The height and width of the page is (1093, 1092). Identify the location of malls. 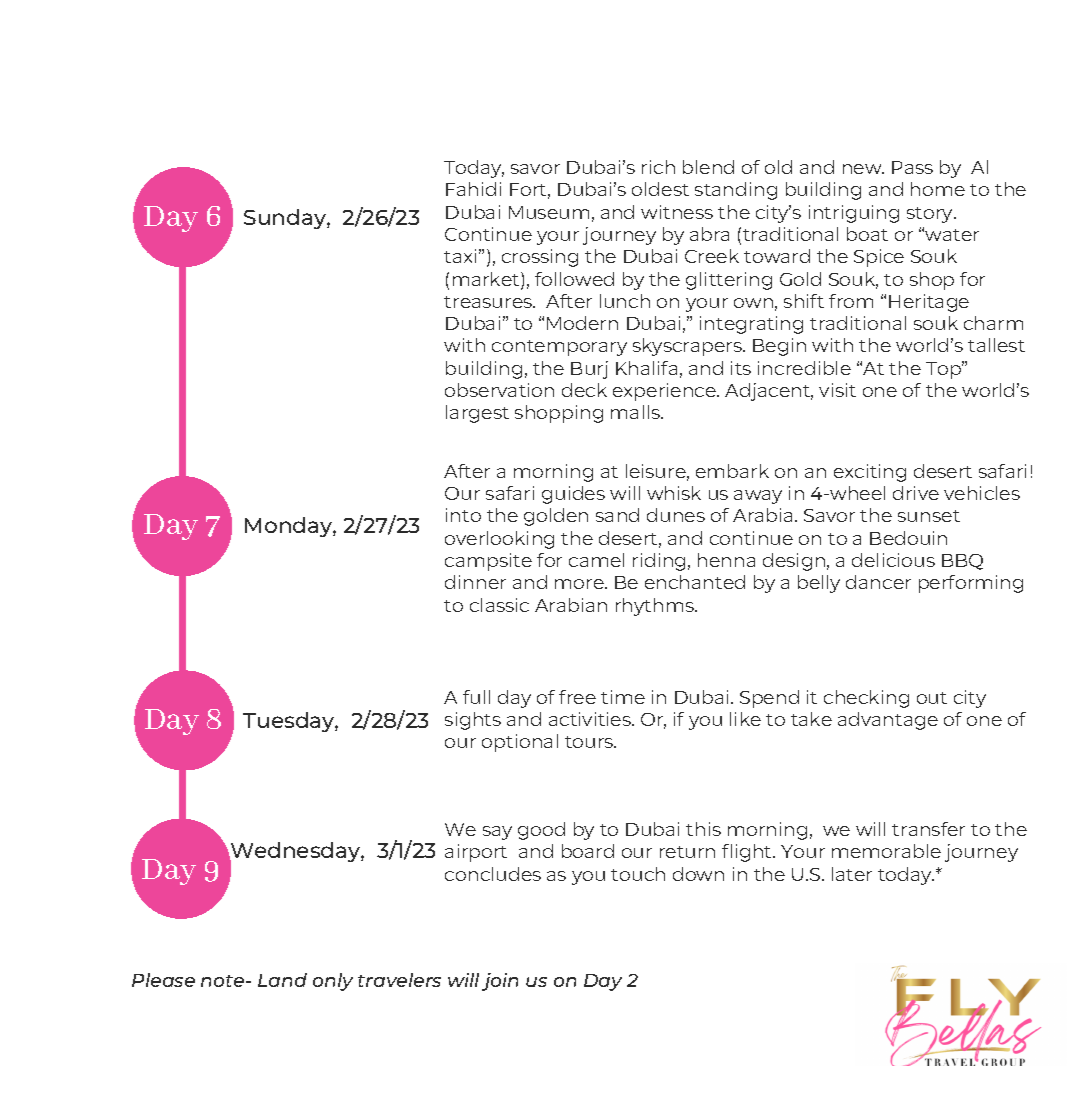
(636, 412).
